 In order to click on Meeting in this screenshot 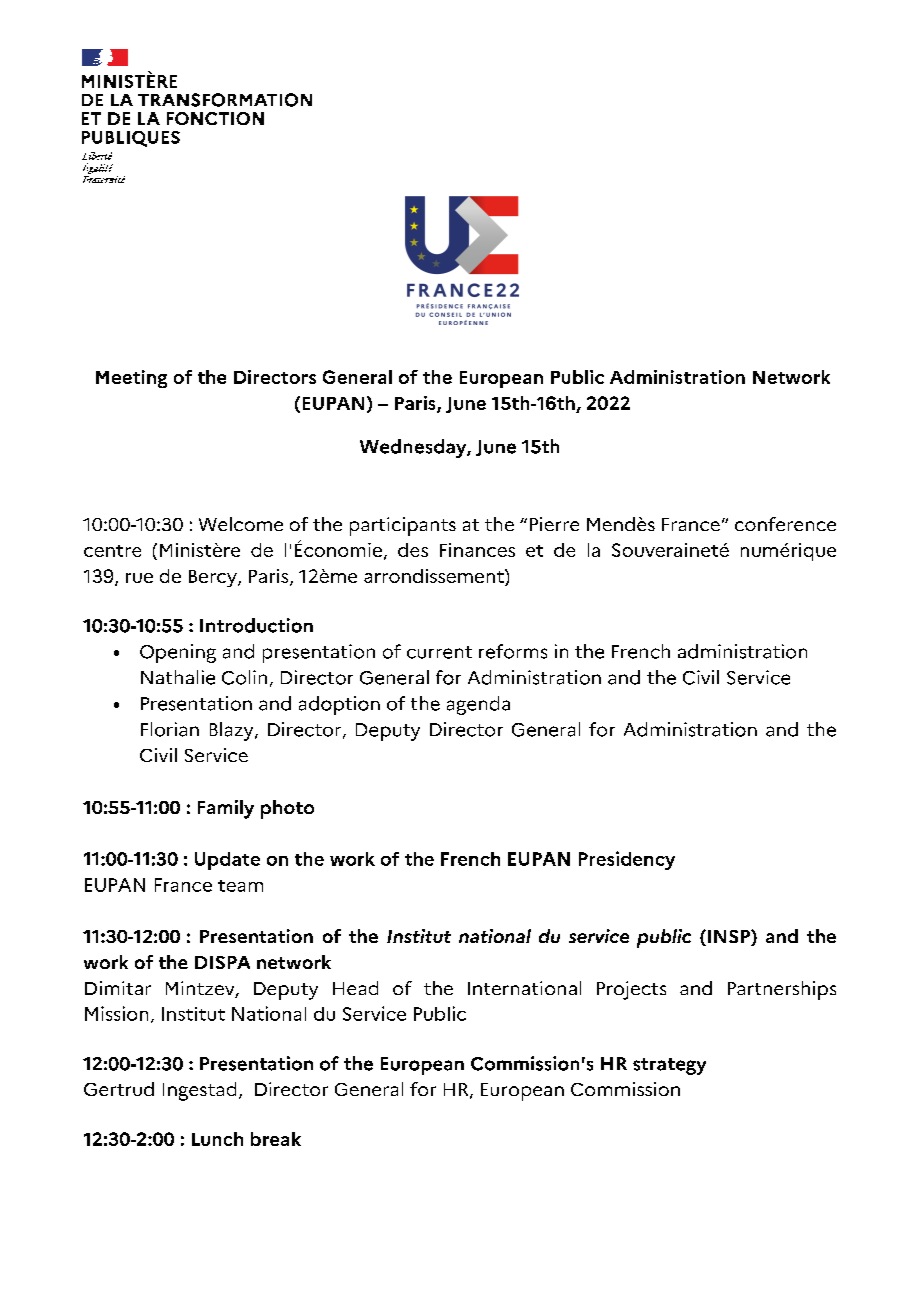, I will do `click(131, 379)`.
